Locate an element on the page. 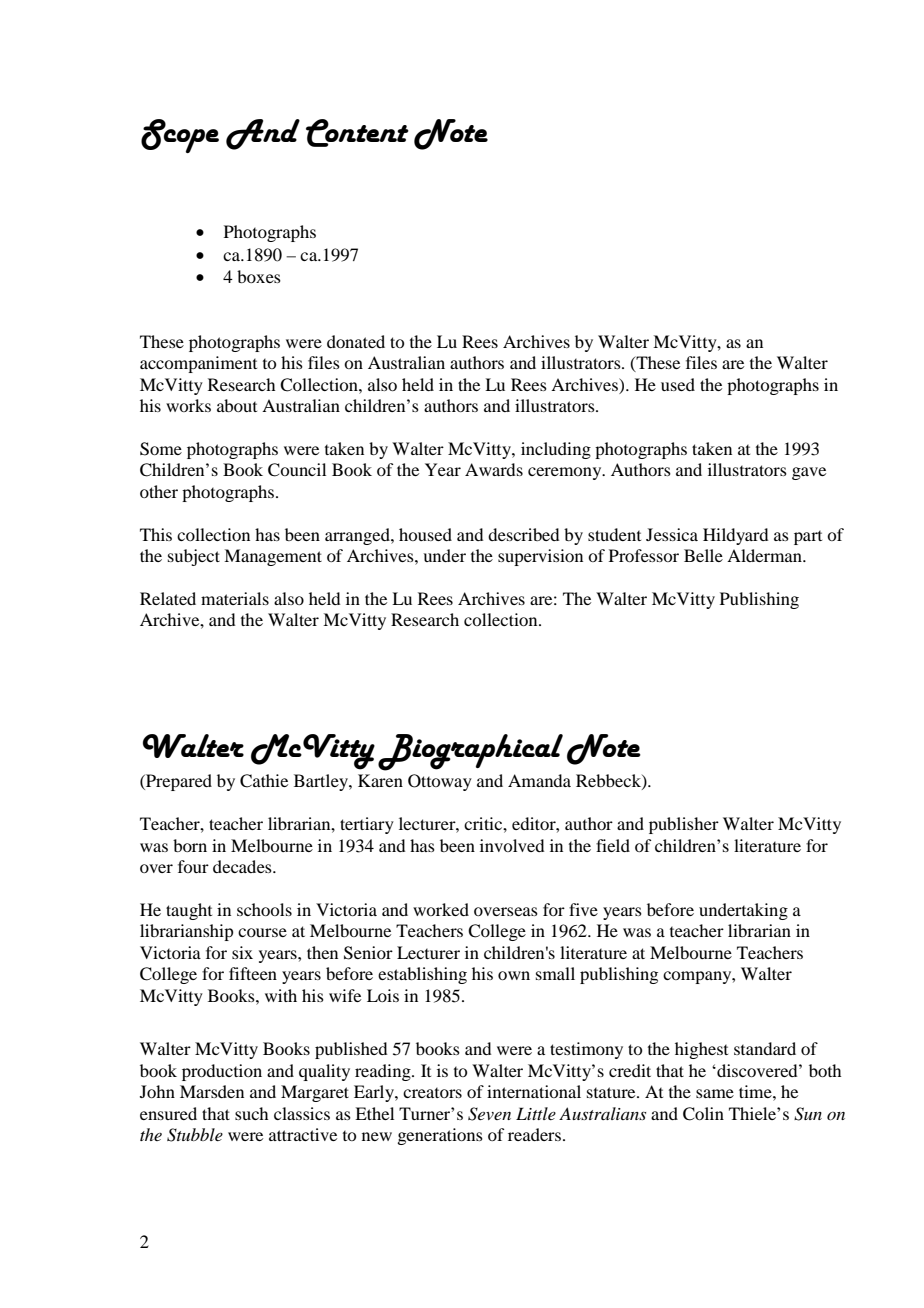 The width and height of the image is (924, 1308). Seven is located at coordinates (489, 1114).
